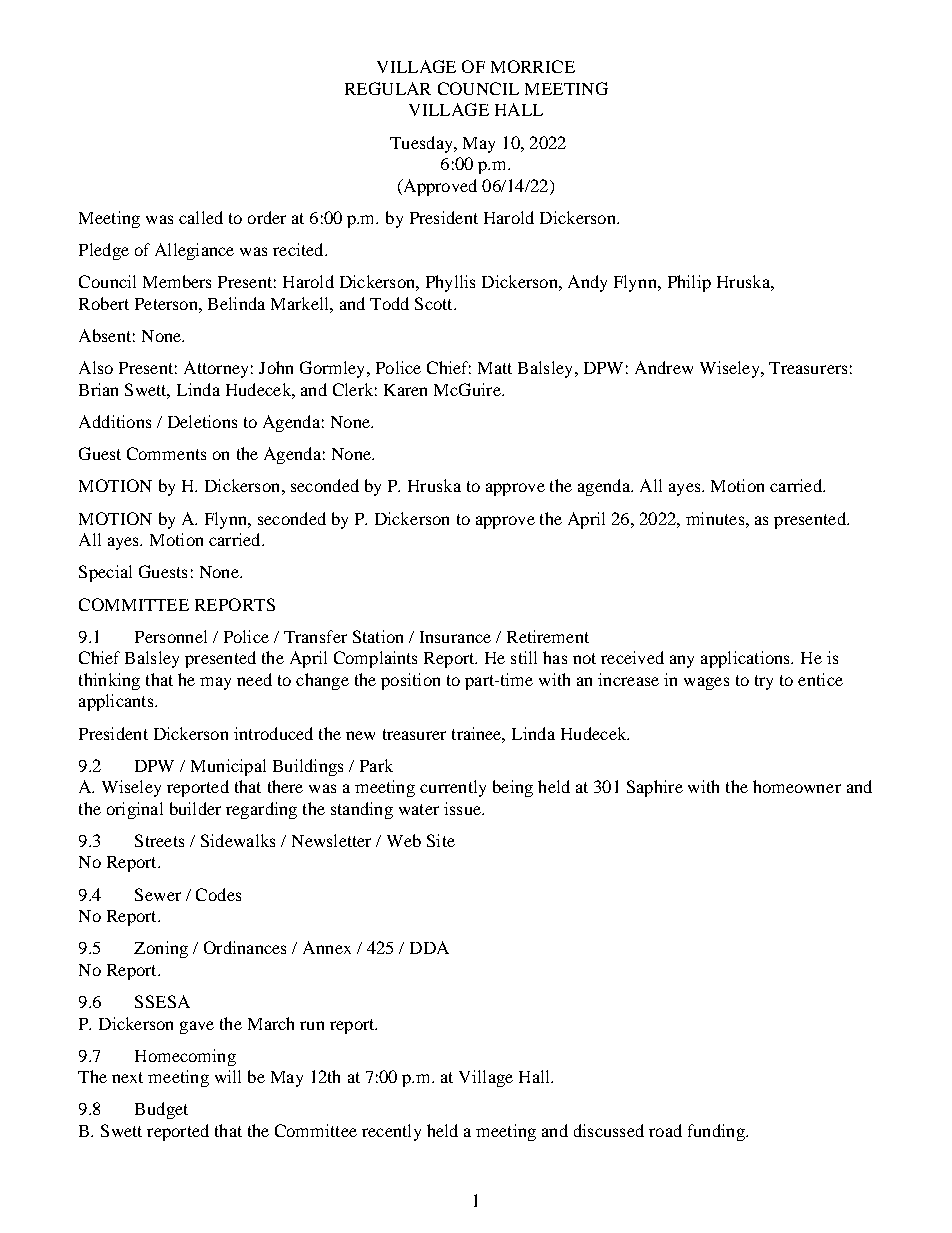 This page has height=1233, width=952. I want to click on minutes, so click(716, 518).
